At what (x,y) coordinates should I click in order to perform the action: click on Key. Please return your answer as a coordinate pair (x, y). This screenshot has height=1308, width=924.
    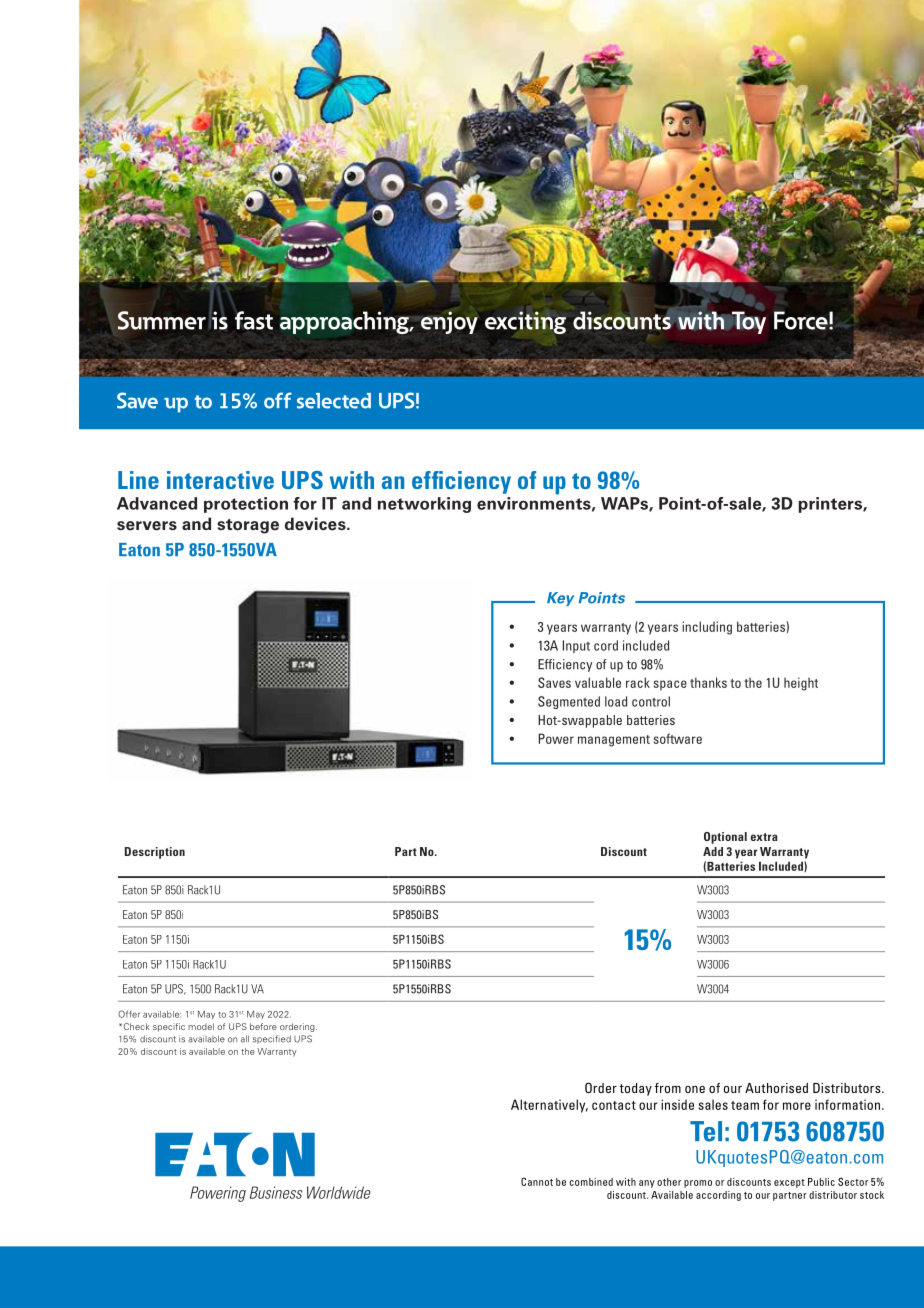
    Looking at the image, I should click on (560, 599).
